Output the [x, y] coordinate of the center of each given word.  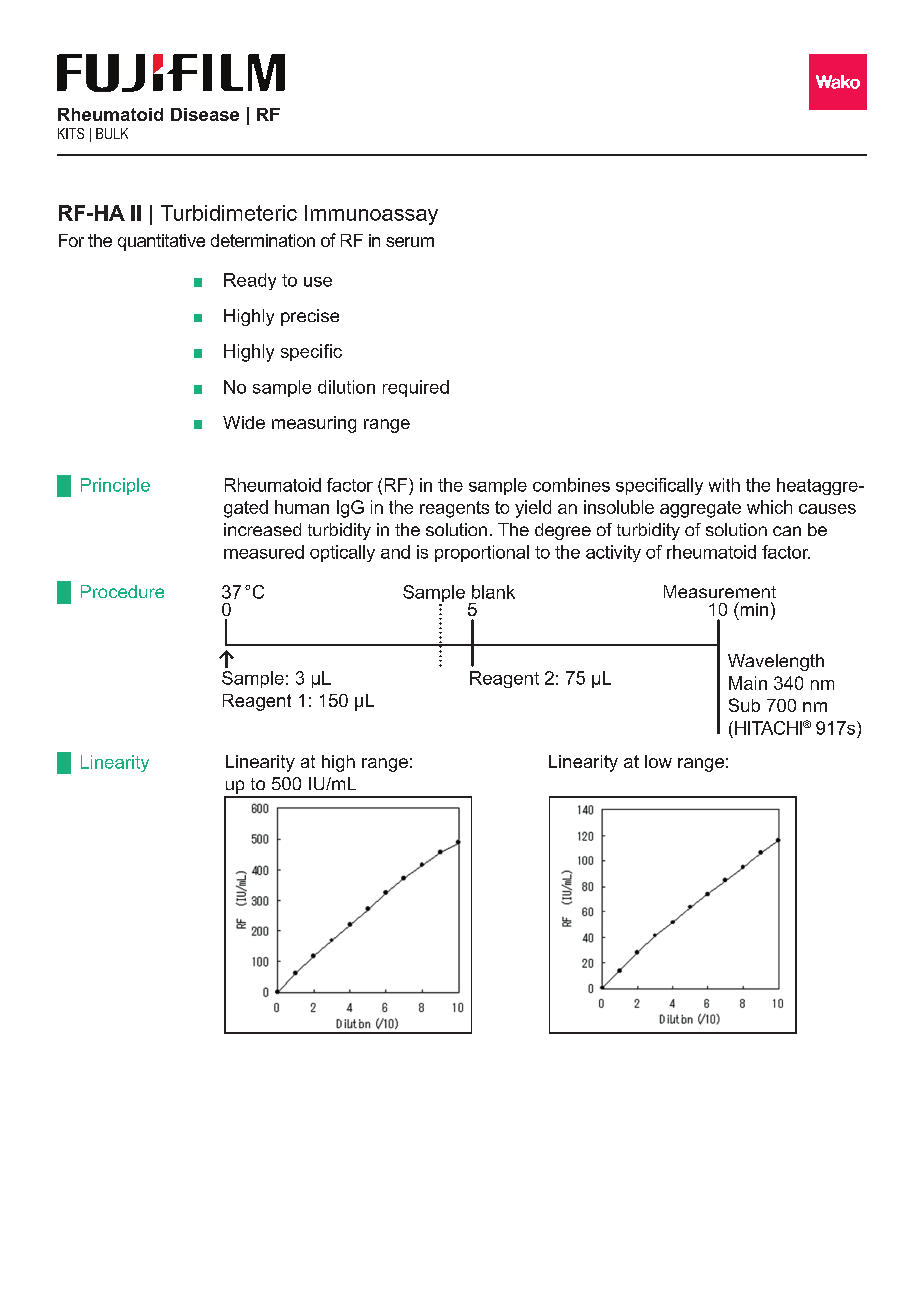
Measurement [720, 591]
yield [533, 509]
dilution [346, 387]
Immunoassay [371, 215]
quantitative [161, 242]
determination [263, 240]
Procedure [122, 591]
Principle [115, 486]
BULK [112, 133]
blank [493, 592]
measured [264, 552]
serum [410, 242]
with [724, 485]
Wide [244, 422]
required [416, 388]
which [769, 507]
